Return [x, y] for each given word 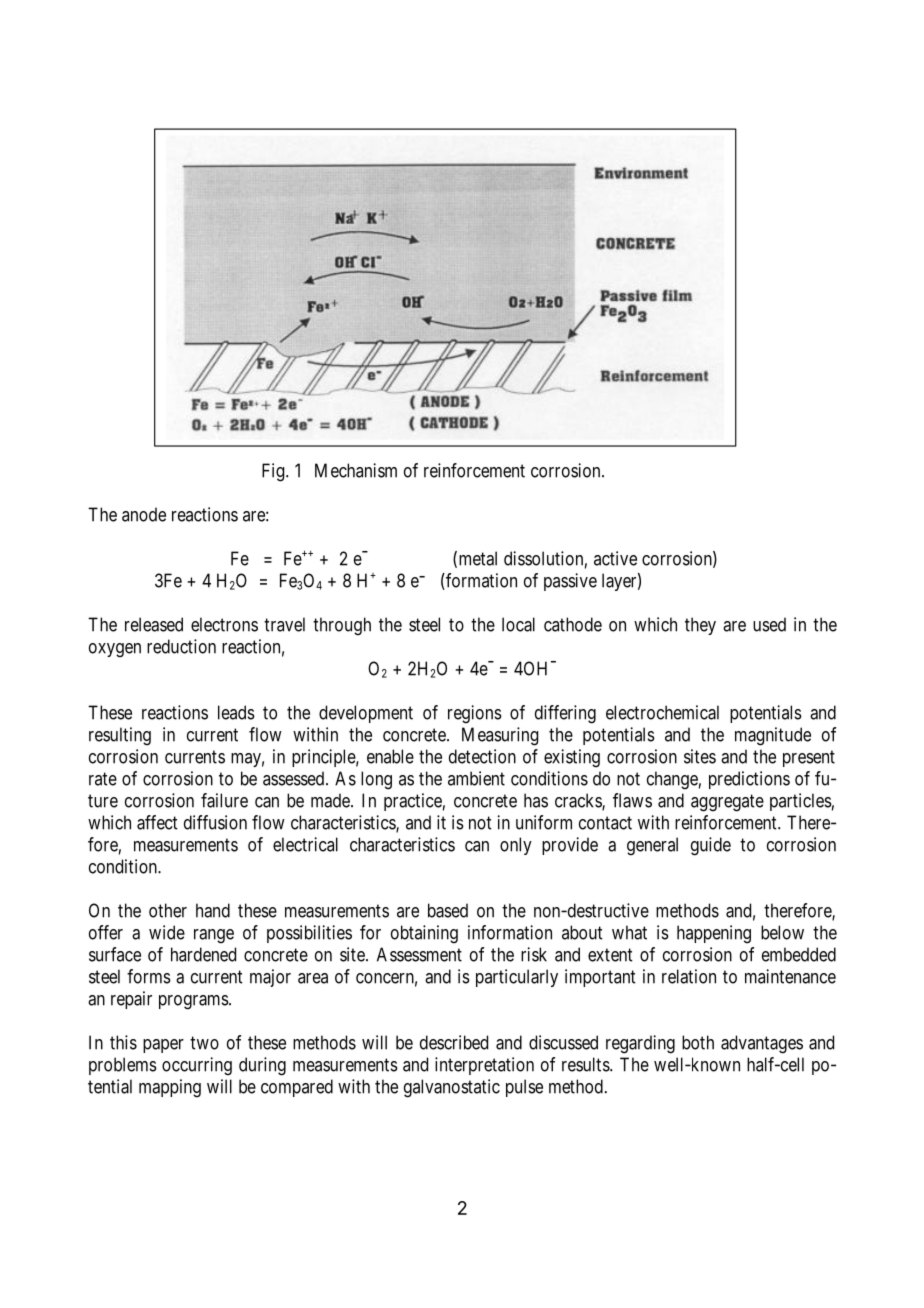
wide [167, 932]
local [518, 624]
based [448, 910]
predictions [749, 780]
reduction [181, 646]
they [700, 626]
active [615, 558]
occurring [197, 1066]
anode [144, 514]
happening [714, 934]
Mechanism [356, 470]
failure [224, 800]
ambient [476, 778]
